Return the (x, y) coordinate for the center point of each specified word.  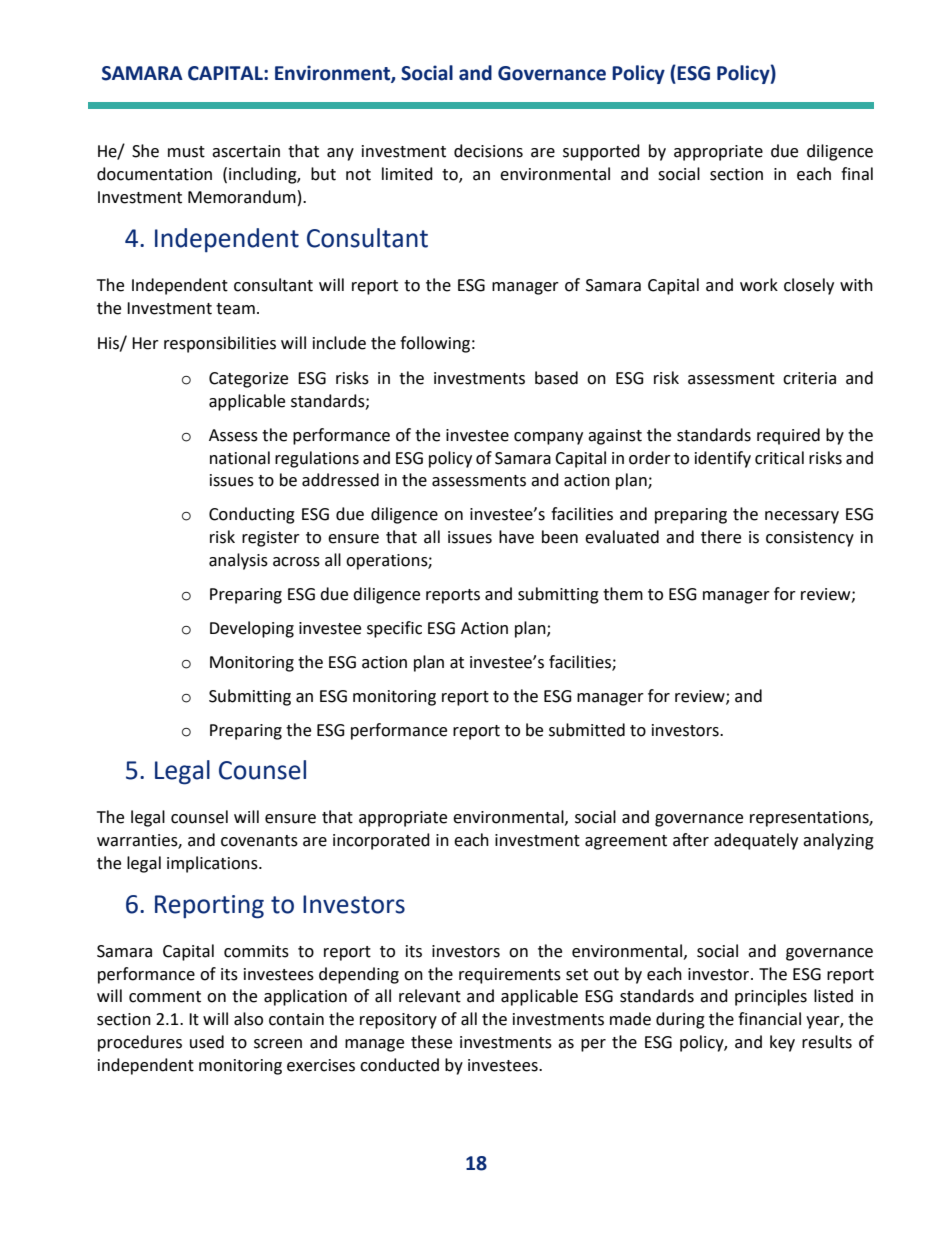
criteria (809, 378)
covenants (259, 841)
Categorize (248, 380)
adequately (756, 841)
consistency (810, 539)
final (857, 174)
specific (394, 629)
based (556, 378)
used (207, 1042)
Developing (252, 629)
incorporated (381, 841)
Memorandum (242, 197)
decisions (488, 151)
